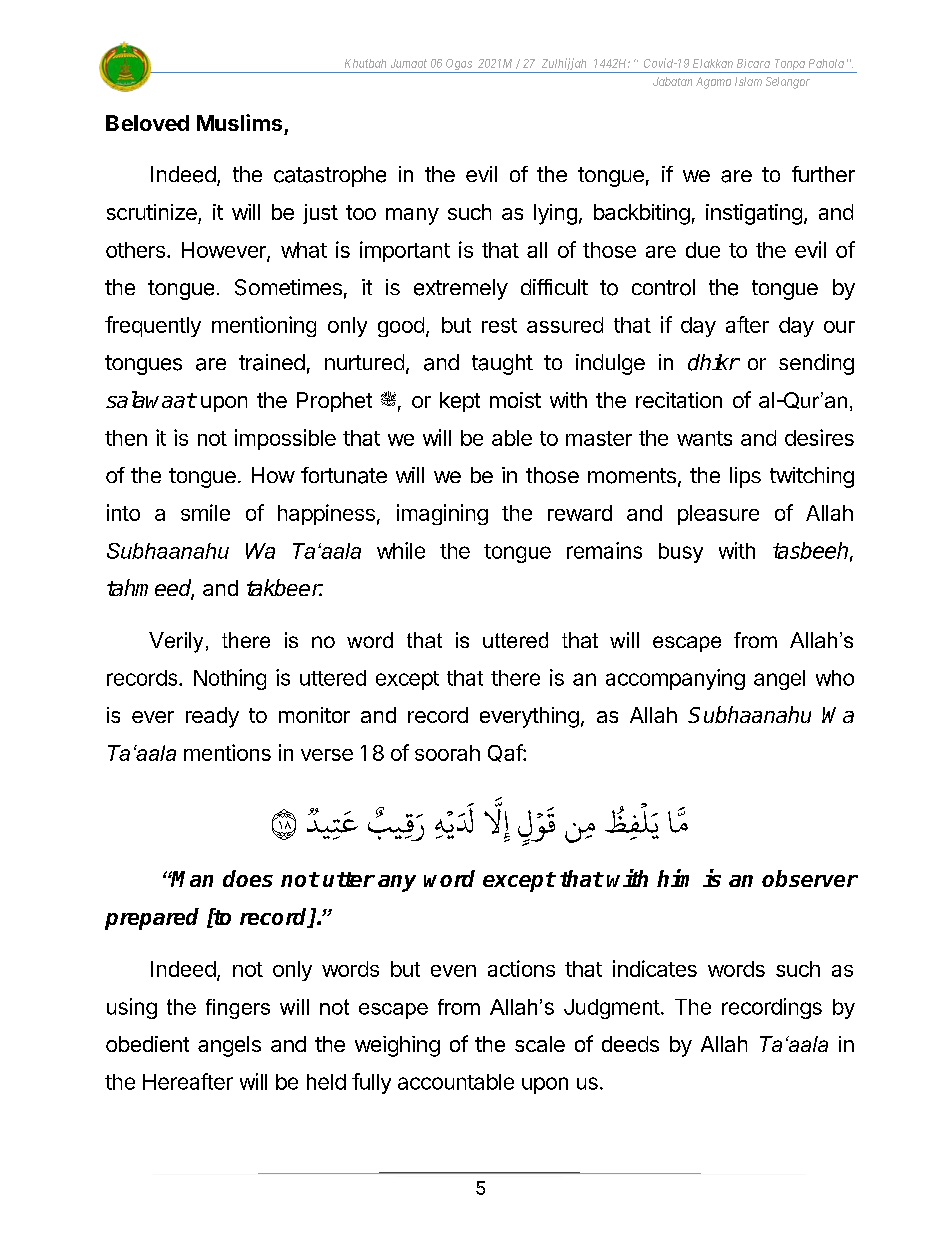  Describe the element at coordinates (147, 1044) in the screenshot. I see `obedient` at that location.
